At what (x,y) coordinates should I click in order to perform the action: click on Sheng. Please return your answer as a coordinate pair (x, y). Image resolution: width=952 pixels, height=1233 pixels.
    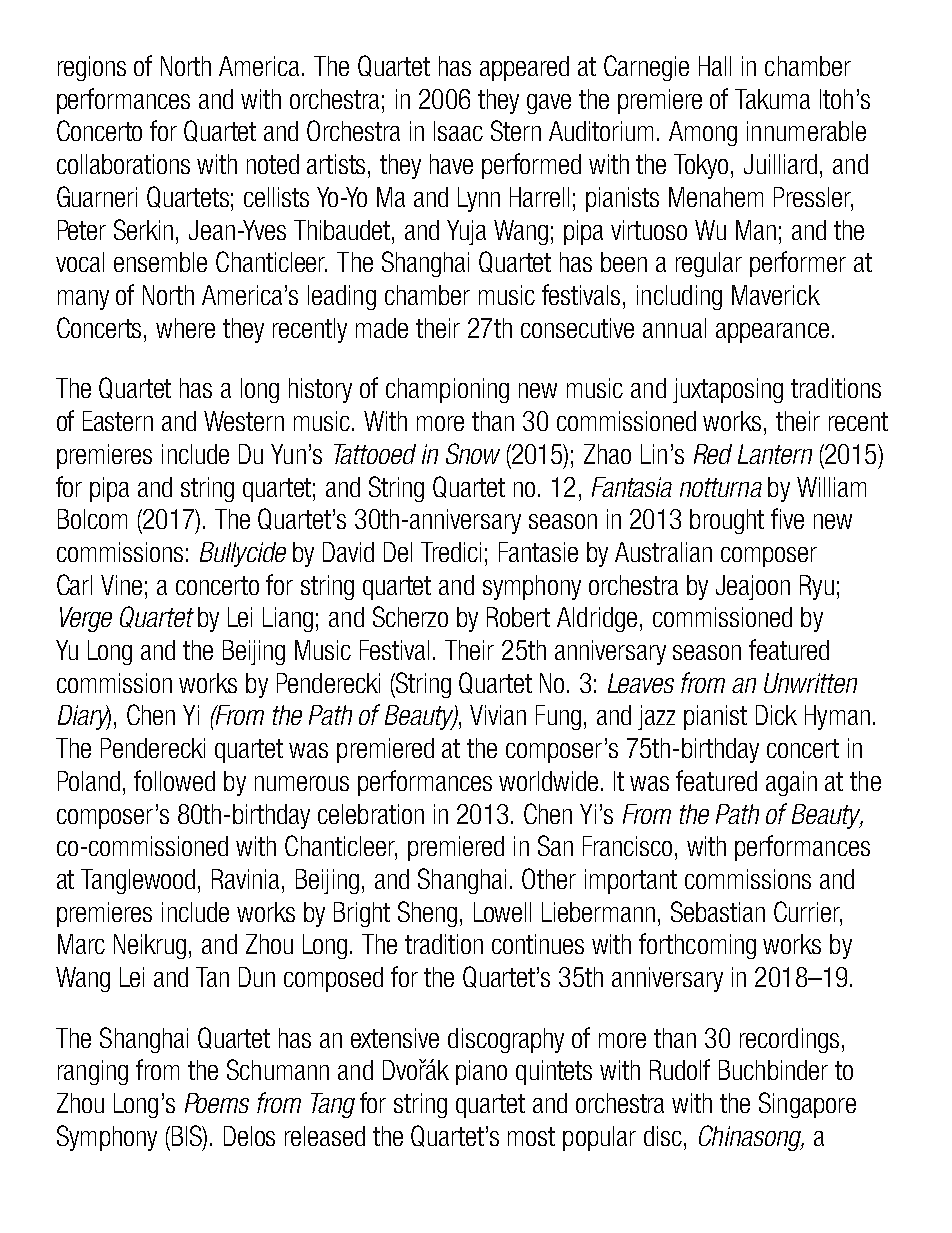
    Looking at the image, I should click on (427, 914).
